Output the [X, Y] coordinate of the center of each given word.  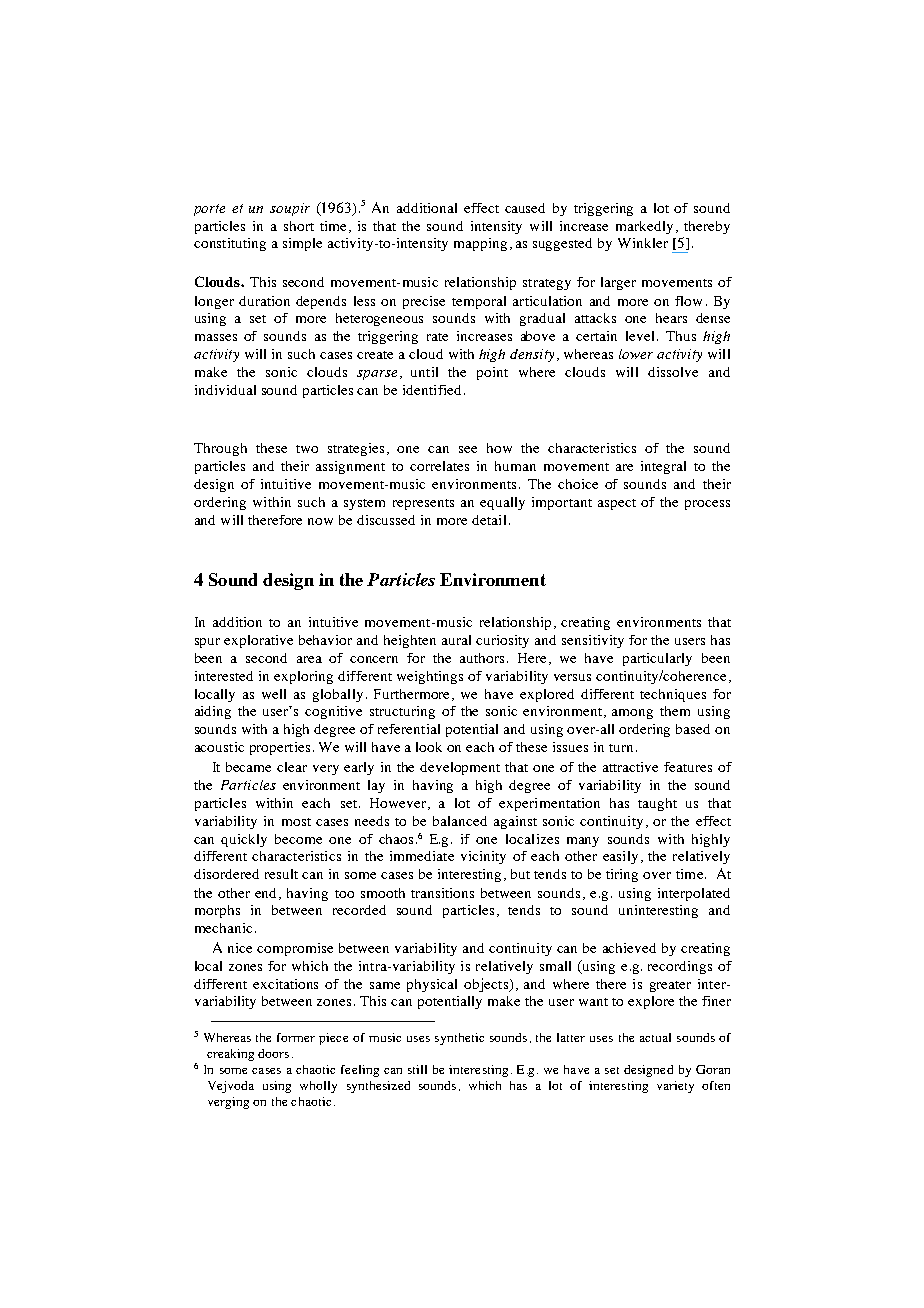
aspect [617, 504]
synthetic [459, 1039]
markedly [646, 227]
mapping [480, 244]
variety [675, 1087]
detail [489, 520]
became [248, 767]
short [299, 226]
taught [657, 804]
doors [273, 1053]
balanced [460, 821]
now [320, 521]
